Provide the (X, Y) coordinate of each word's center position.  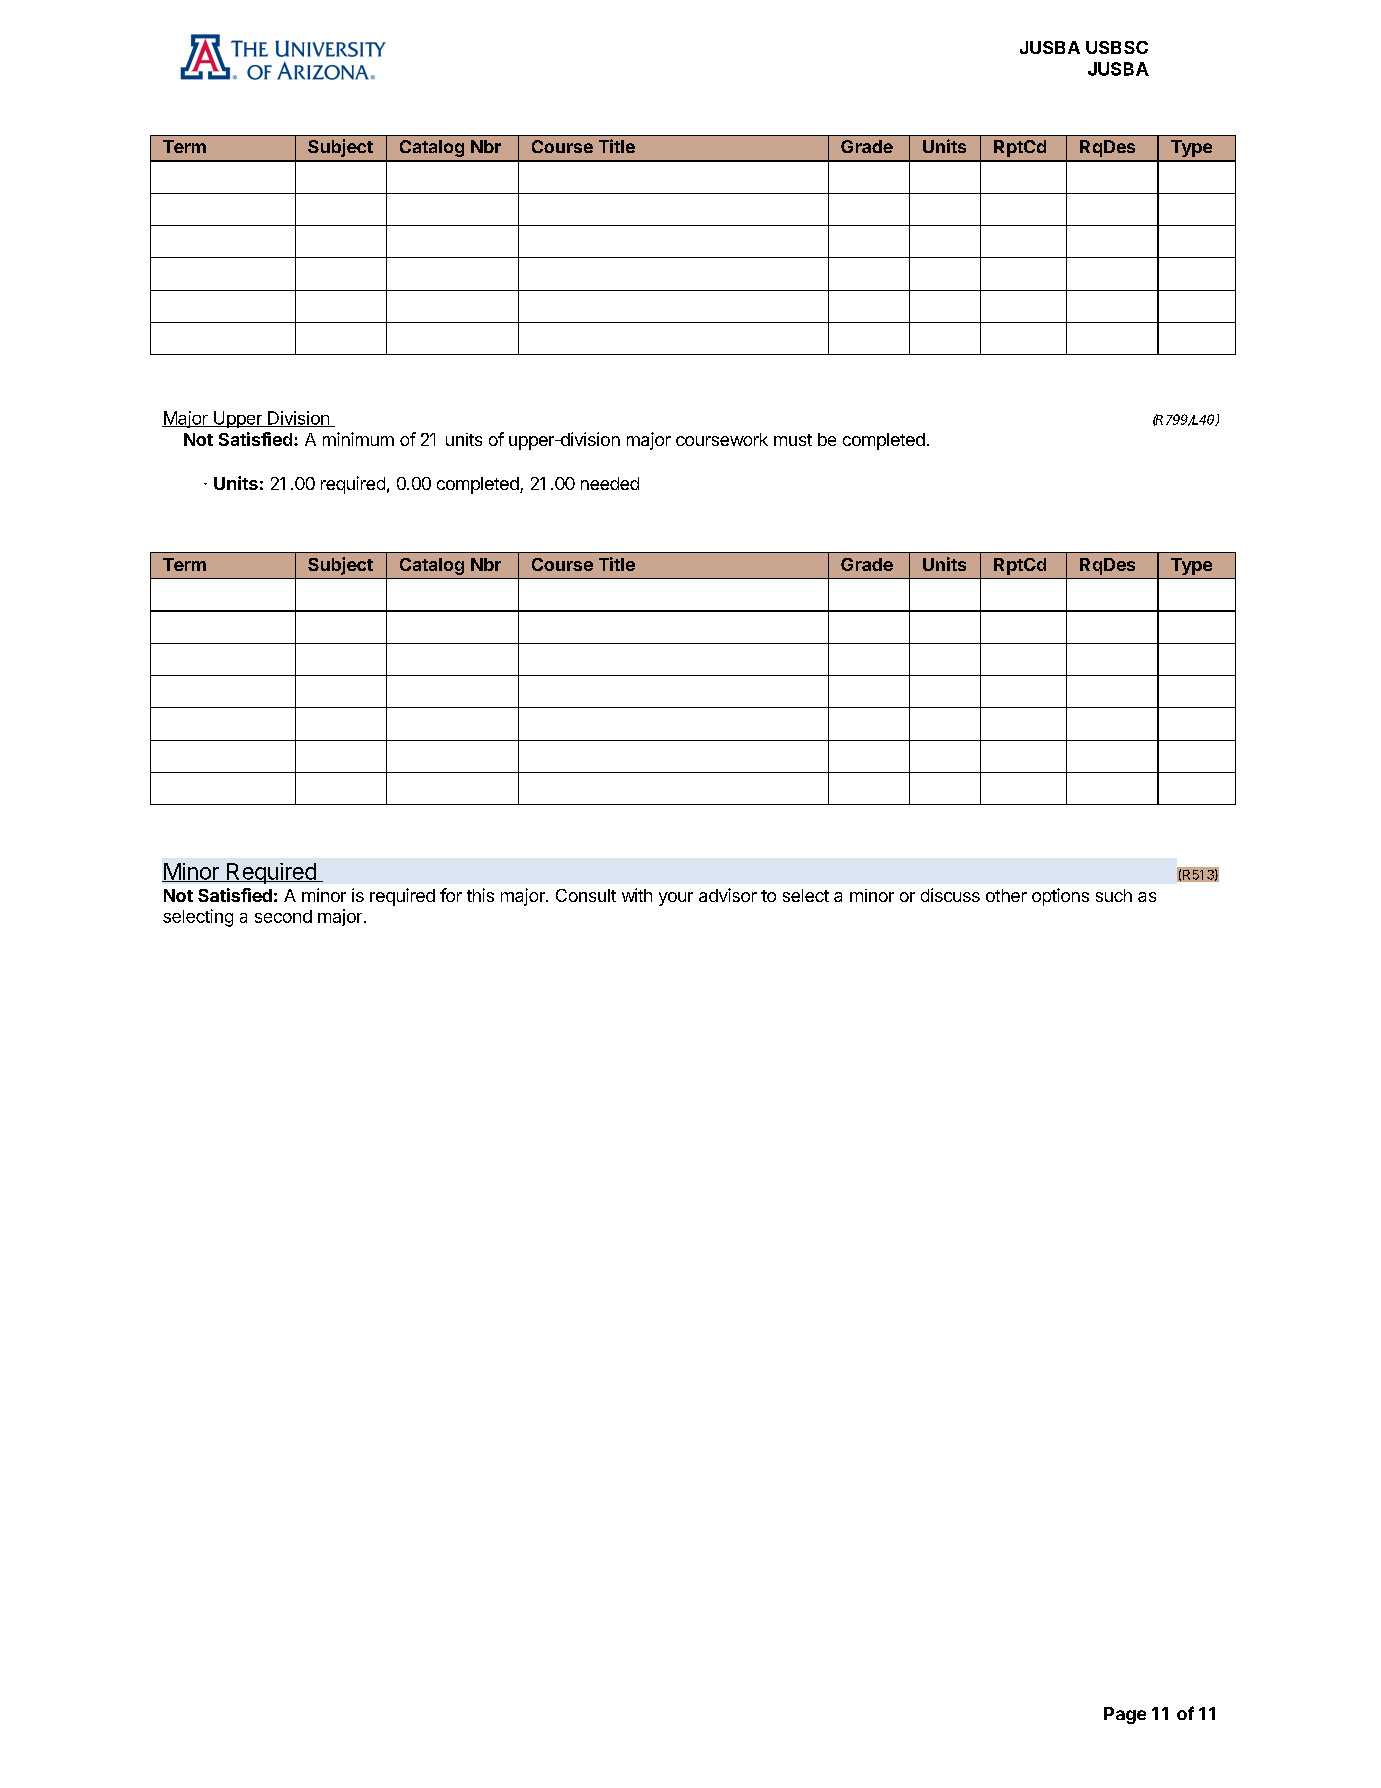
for (451, 895)
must (793, 440)
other (1006, 895)
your (676, 899)
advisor (728, 895)
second (283, 916)
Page (1125, 1715)
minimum (358, 439)
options (1060, 897)
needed (610, 483)
